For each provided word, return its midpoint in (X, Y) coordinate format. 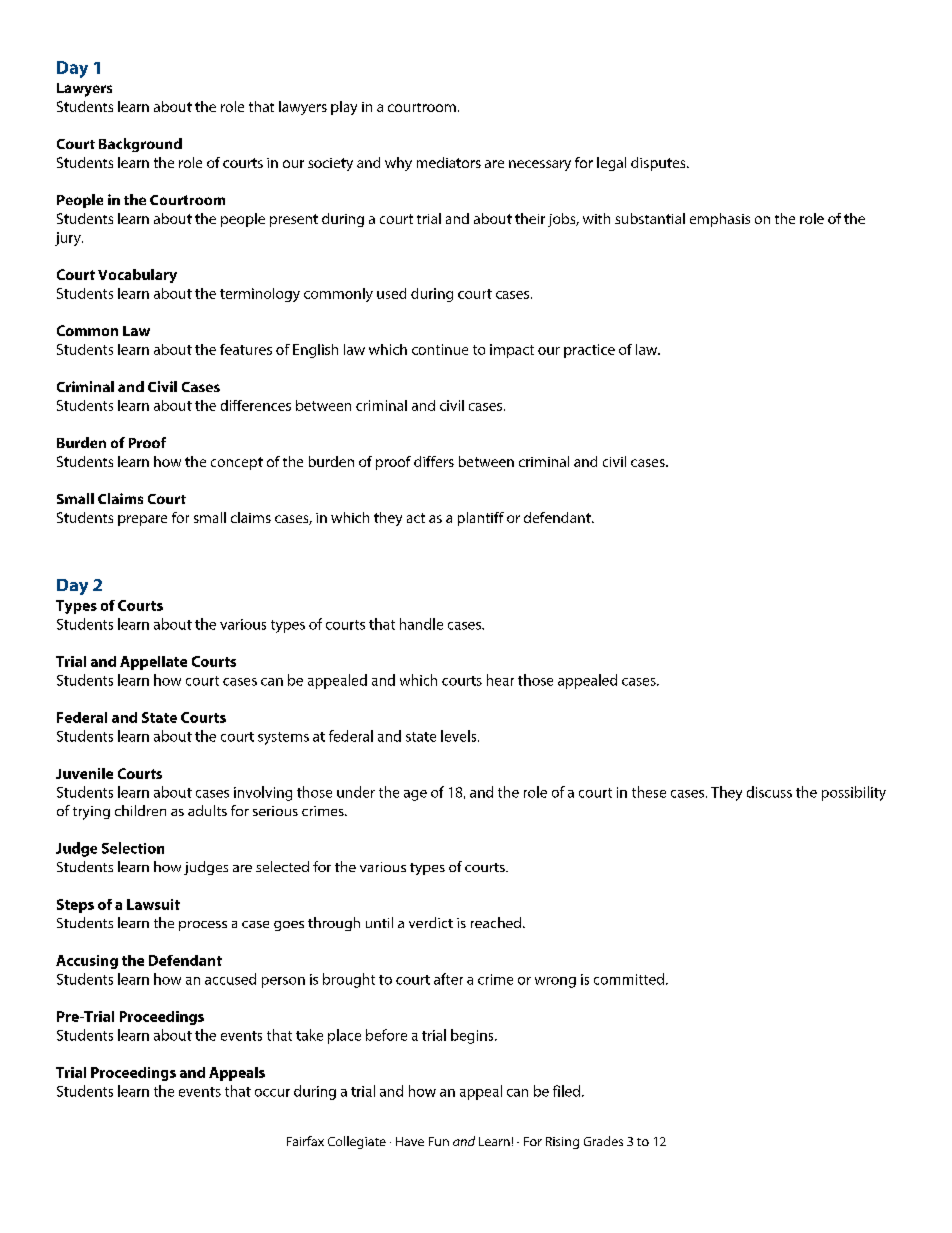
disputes (659, 164)
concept (237, 463)
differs (434, 461)
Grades (603, 1141)
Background (140, 145)
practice (589, 351)
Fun (439, 1141)
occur (272, 1093)
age (415, 795)
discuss (769, 792)
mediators (449, 162)
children (140, 810)
